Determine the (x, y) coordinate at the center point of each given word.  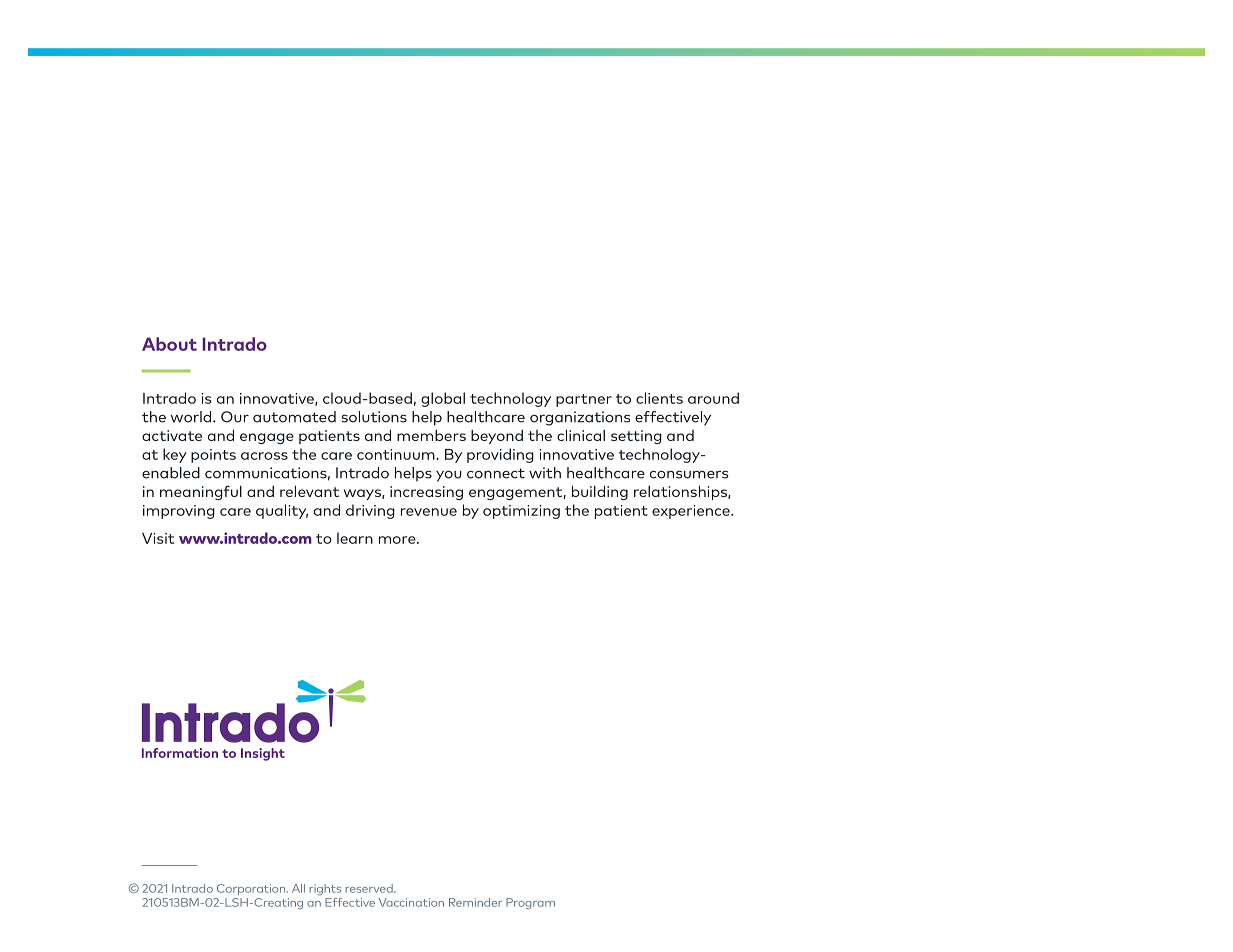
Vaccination (411, 902)
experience (692, 512)
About (169, 344)
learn (355, 538)
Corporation (252, 889)
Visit (158, 538)
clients (659, 398)
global (443, 399)
